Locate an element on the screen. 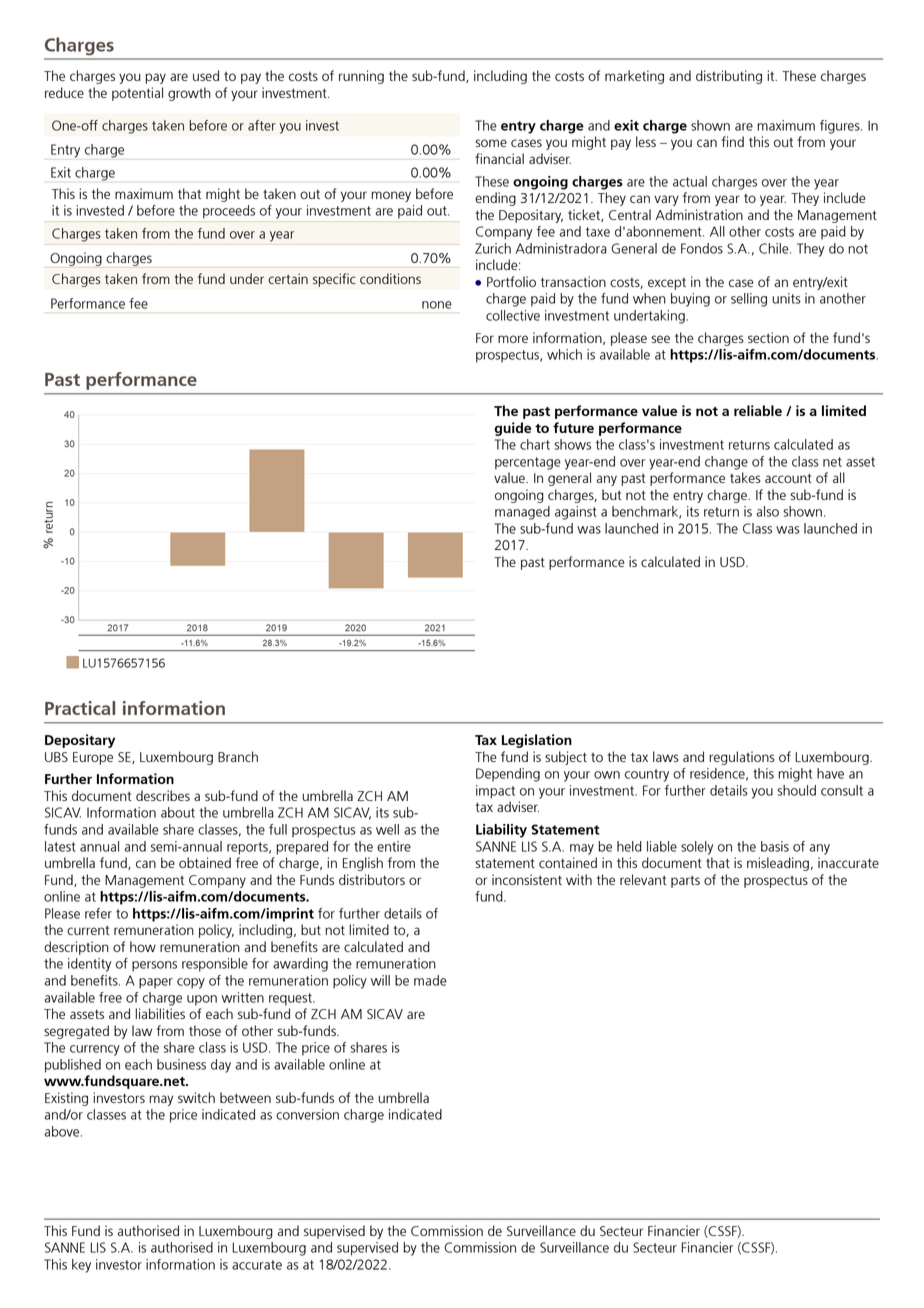 Image resolution: width=924 pixels, height=1308 pixels. persons is located at coordinates (154, 966).
